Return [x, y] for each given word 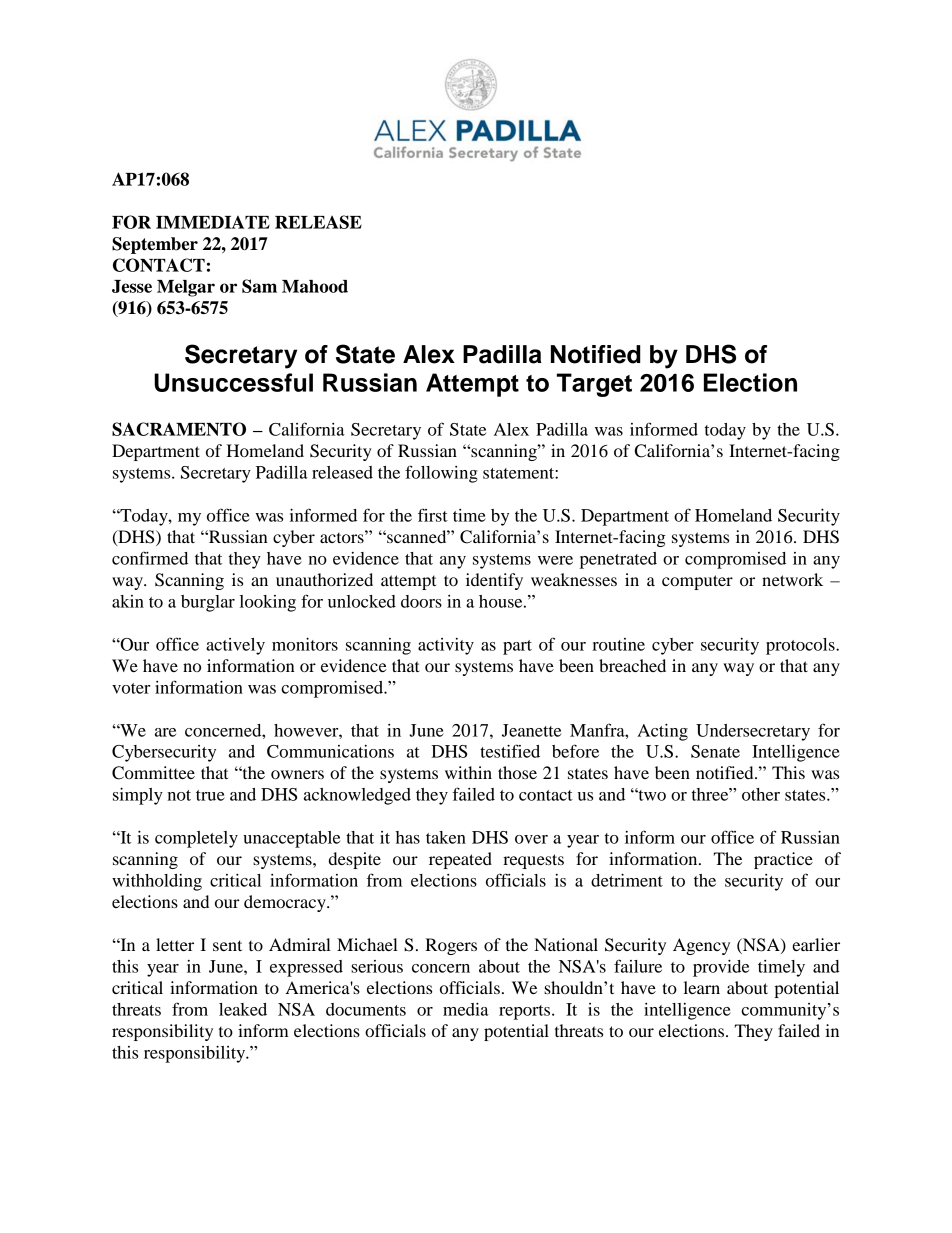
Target [594, 385]
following [441, 474]
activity [446, 646]
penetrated [618, 560]
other [761, 794]
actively [235, 646]
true [210, 795]
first [433, 515]
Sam [259, 286]
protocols [801, 646]
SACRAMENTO [179, 429]
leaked [243, 1009]
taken [446, 837]
